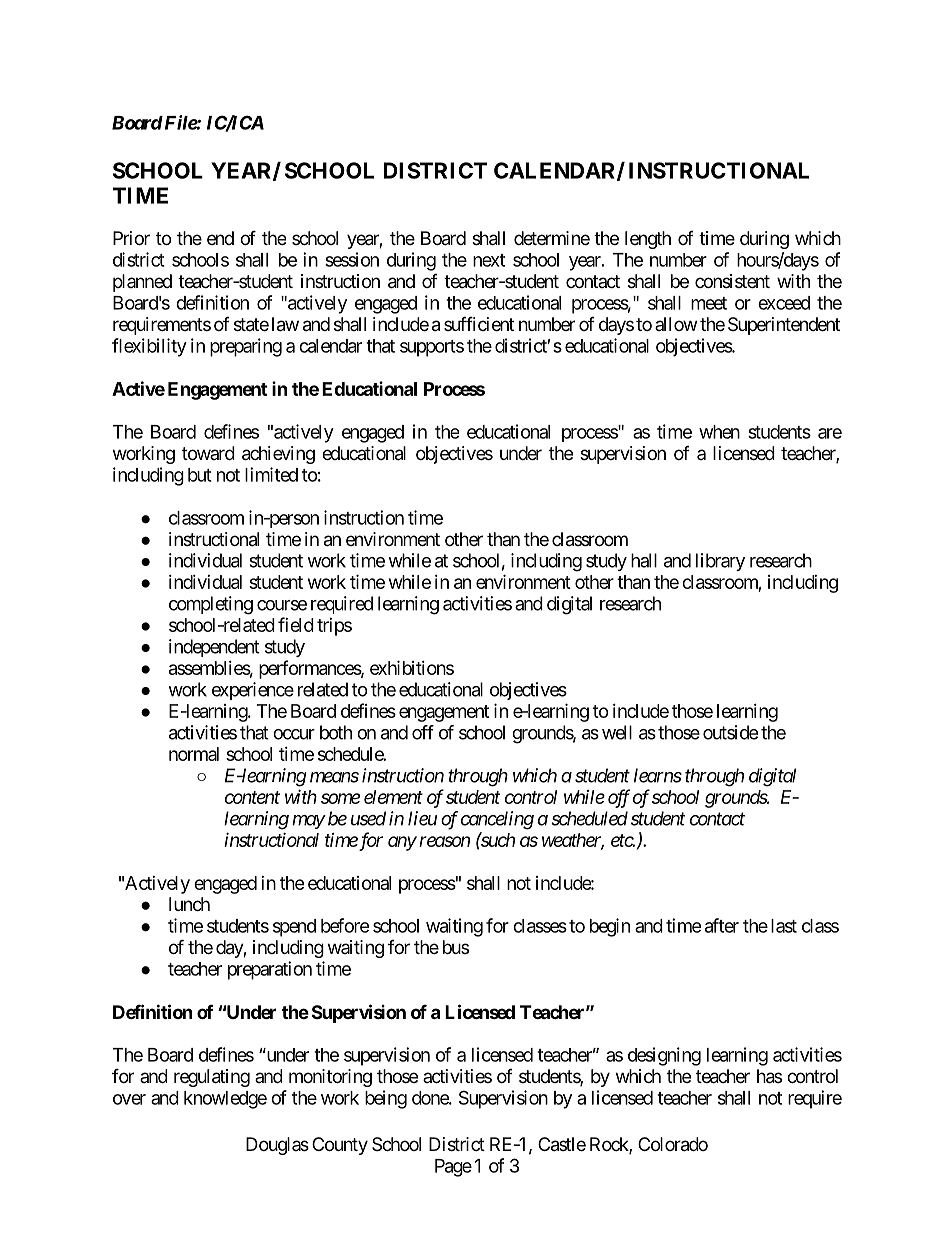 This image has width=952, height=1233. Describe the element at coordinates (142, 283) in the image. I see `planned` at that location.
